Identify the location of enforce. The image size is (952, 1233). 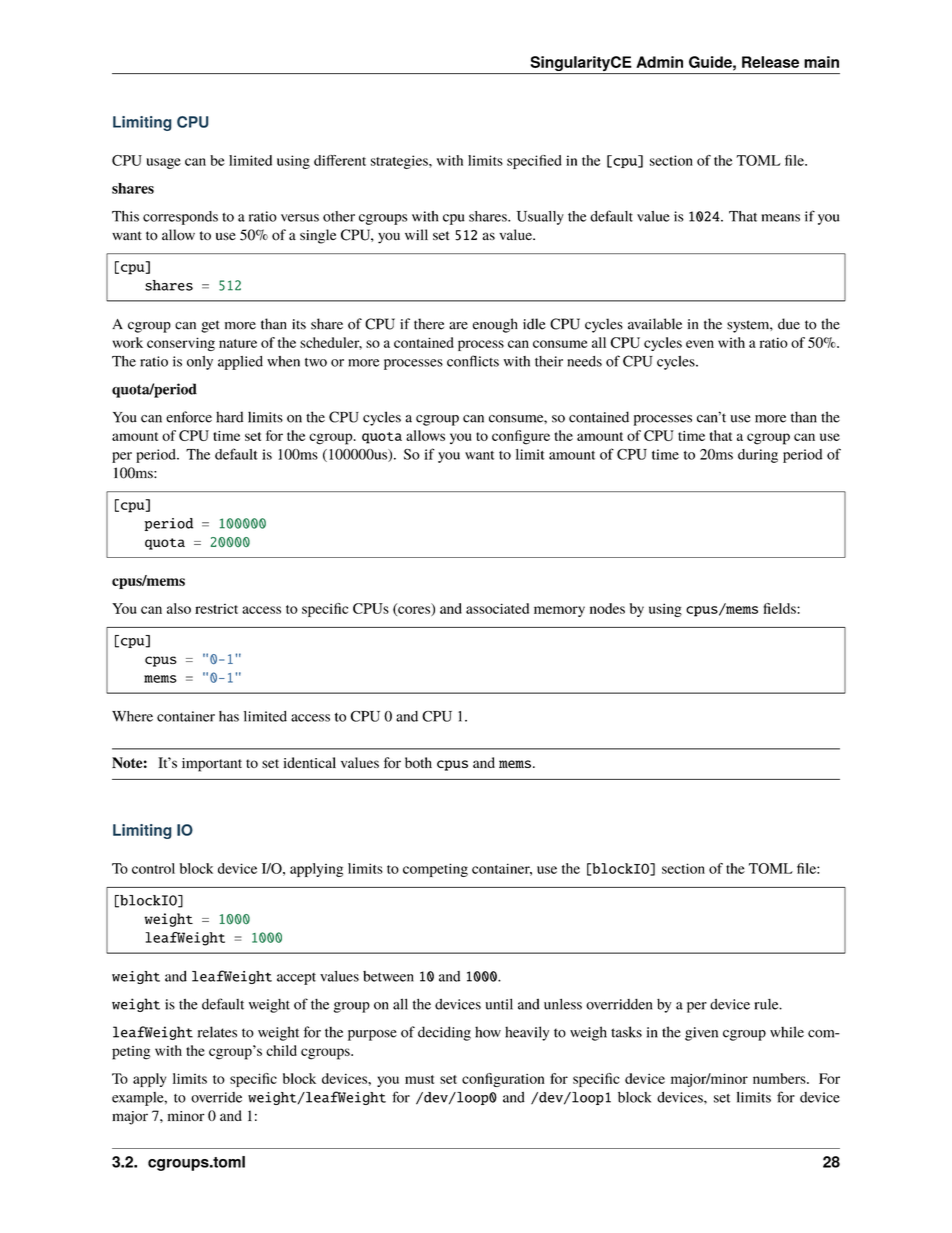
(189, 417).
